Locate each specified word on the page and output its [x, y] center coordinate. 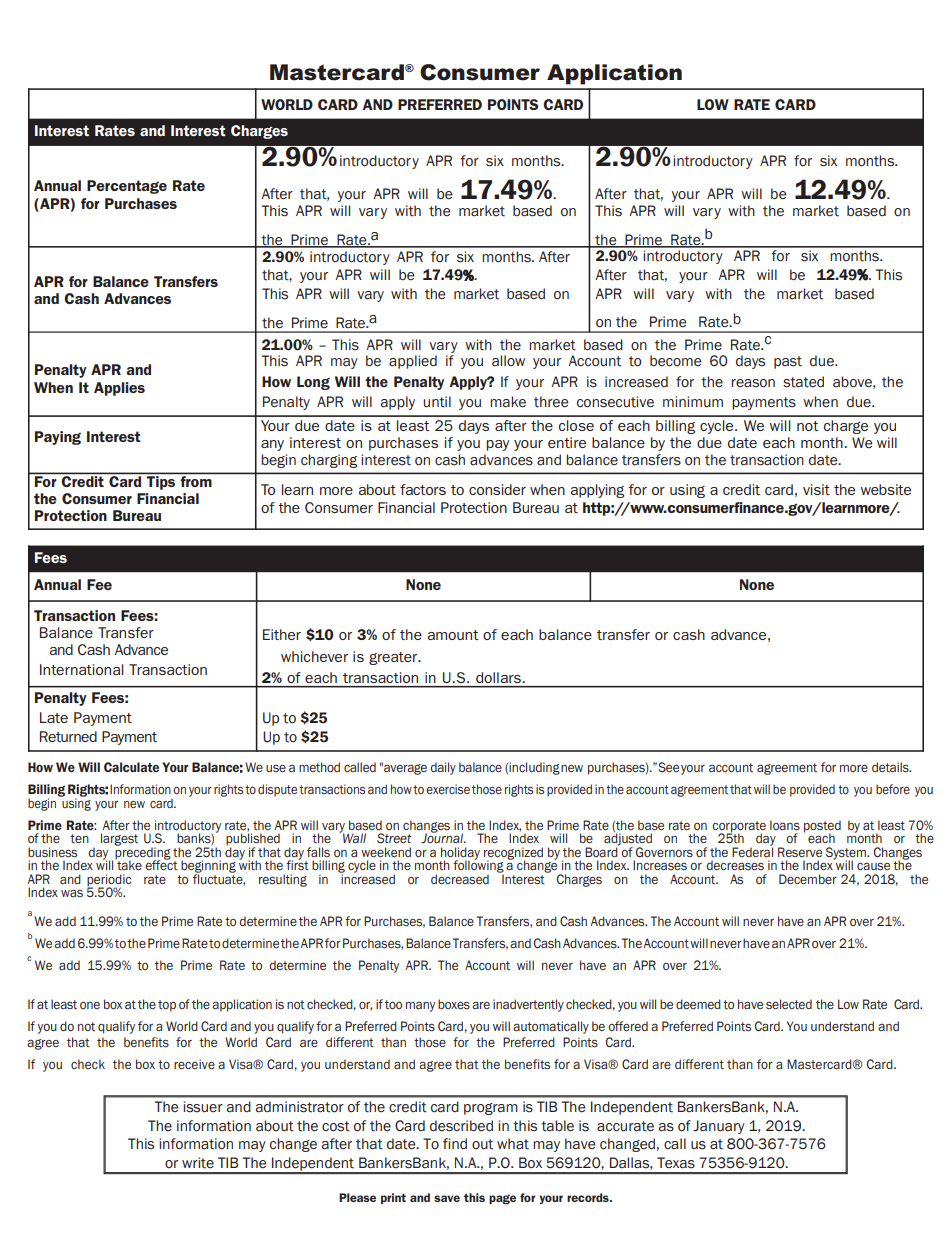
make [508, 402]
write [198, 1163]
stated [803, 382]
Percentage [127, 187]
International [82, 669]
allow [508, 361]
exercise [448, 789]
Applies [119, 389]
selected [789, 1004]
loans [785, 825]
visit [816, 489]
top [167, 1006]
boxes [454, 1004]
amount [453, 635]
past [788, 362]
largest [119, 839]
